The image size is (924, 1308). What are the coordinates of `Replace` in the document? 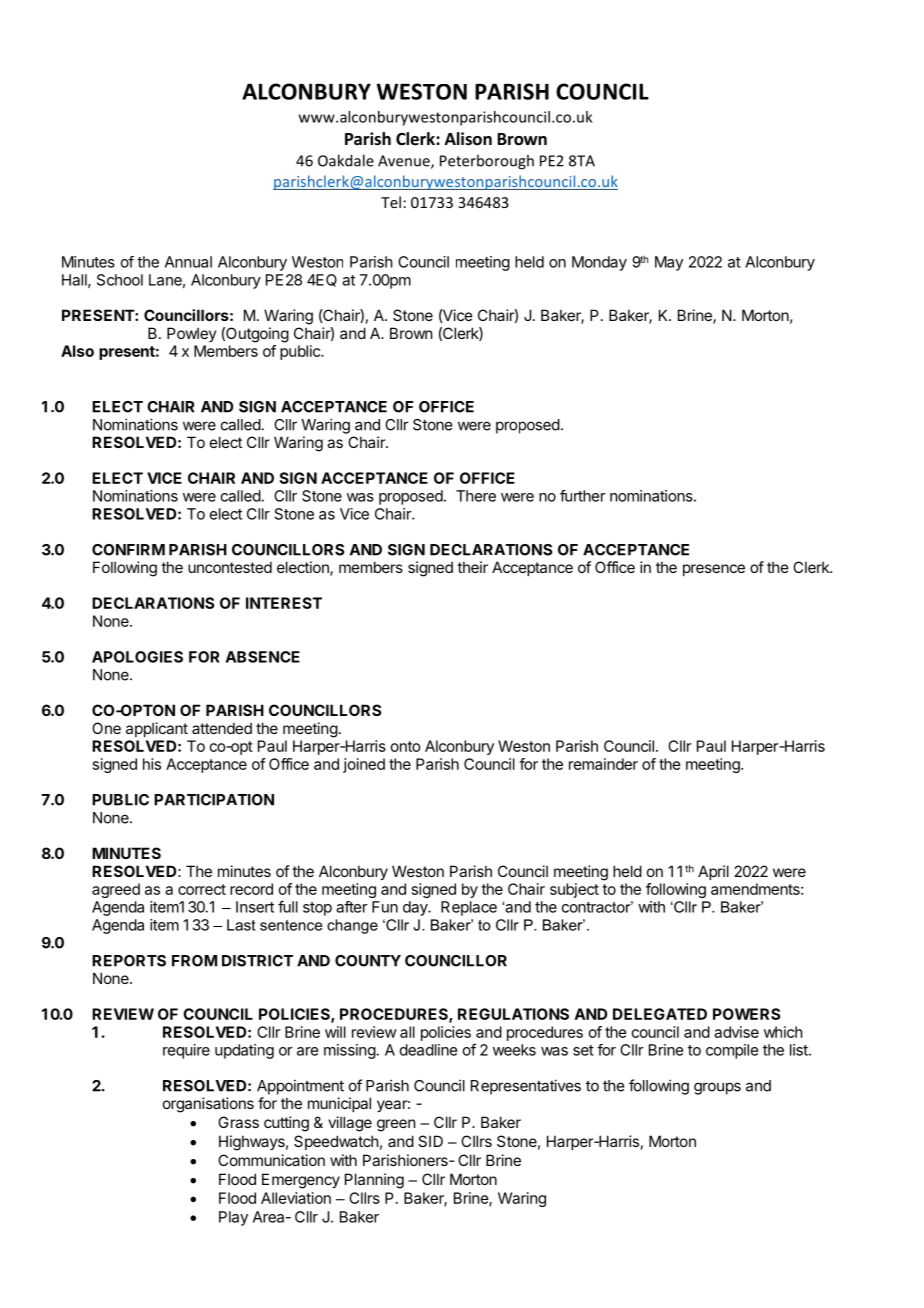 It's located at (469, 908).
